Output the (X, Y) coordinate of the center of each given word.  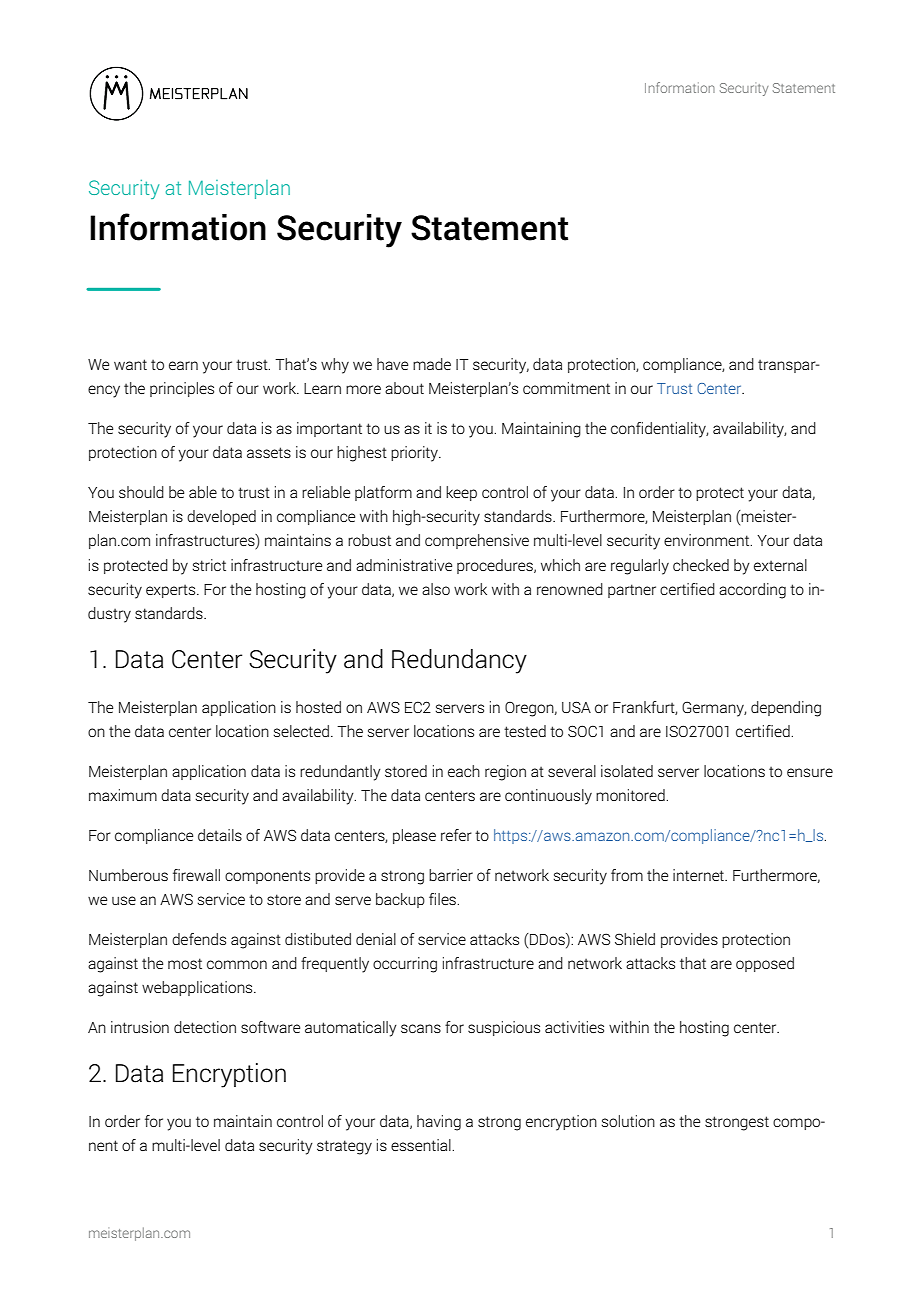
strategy (344, 1147)
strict (209, 565)
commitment (566, 388)
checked (701, 565)
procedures (496, 566)
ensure (810, 772)
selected (301, 731)
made (432, 364)
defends (199, 939)
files (443, 899)
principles (182, 389)
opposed (765, 964)
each (464, 771)
